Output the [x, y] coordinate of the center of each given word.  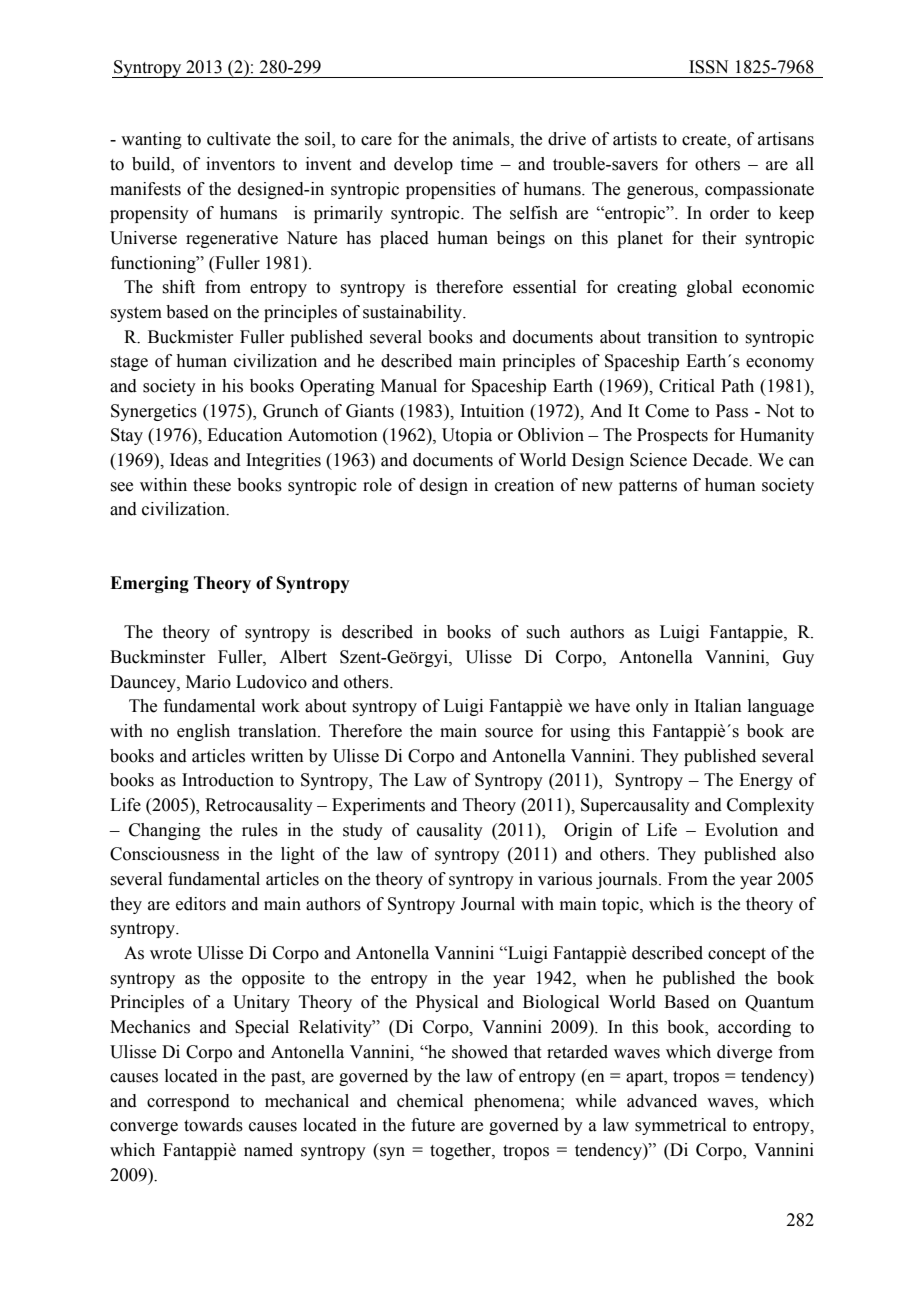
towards [213, 1125]
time [477, 164]
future [433, 1125]
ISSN [708, 67]
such [543, 632]
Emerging [149, 584]
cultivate [239, 139]
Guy [798, 658]
